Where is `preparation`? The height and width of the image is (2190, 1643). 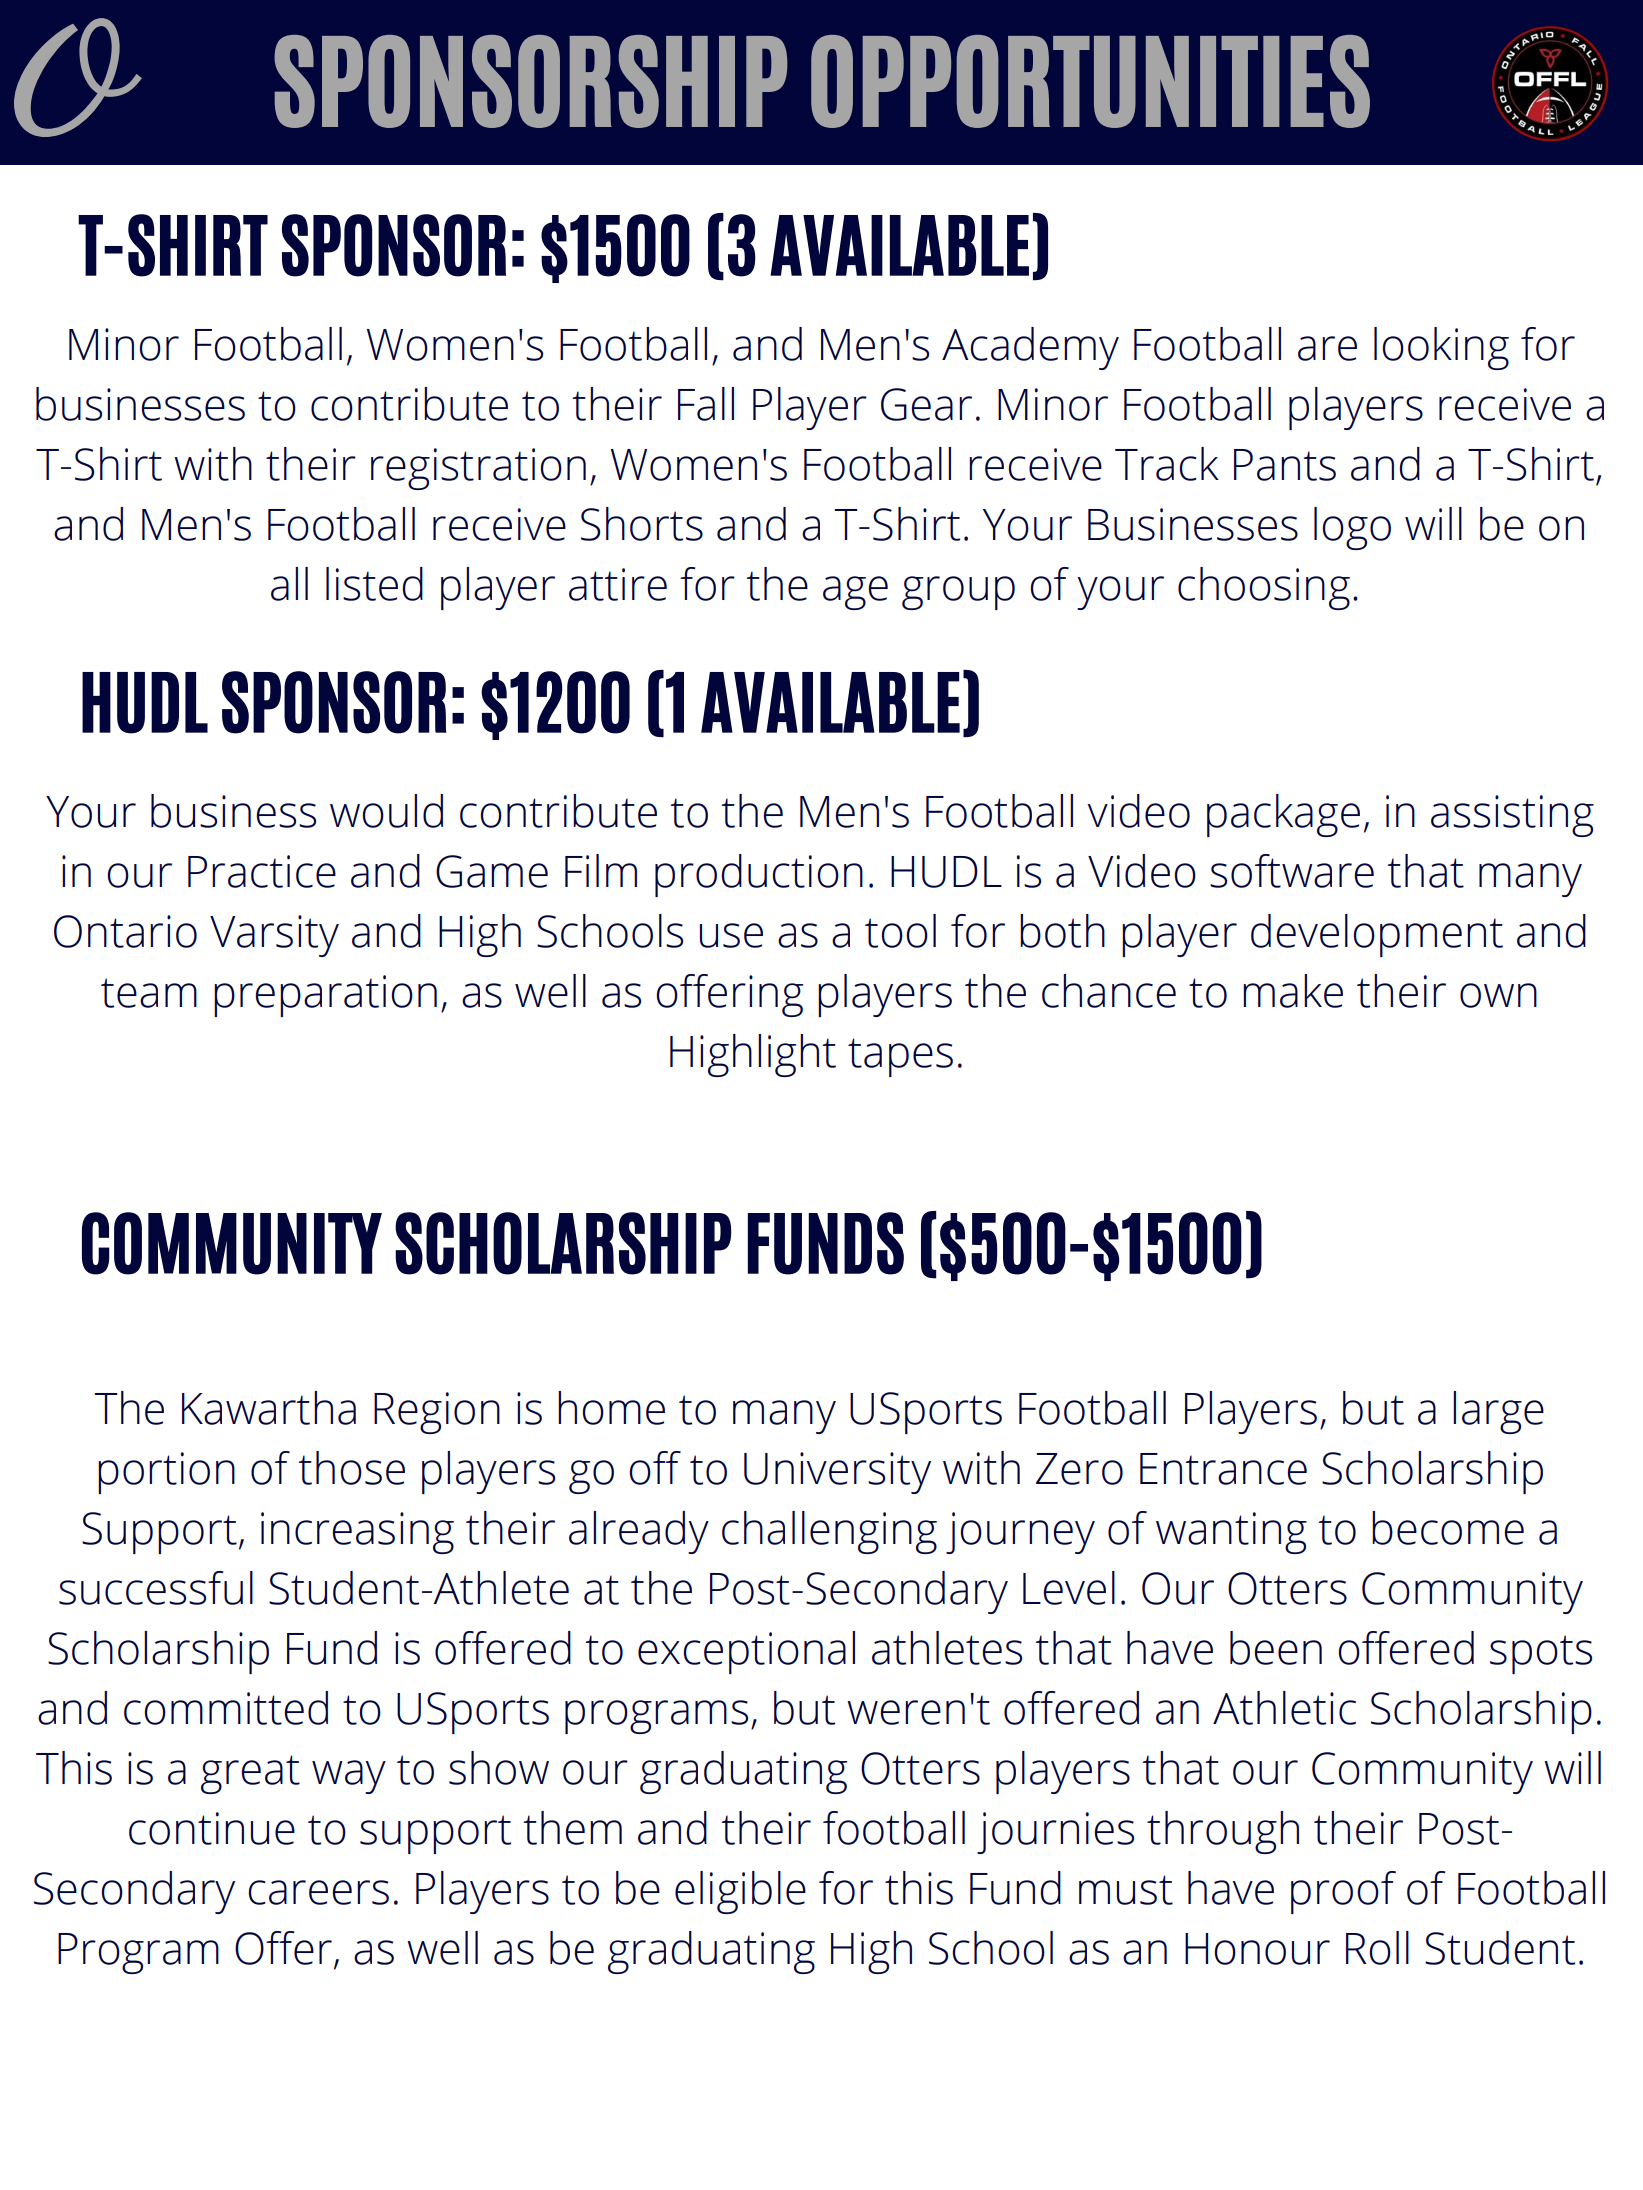 preparation is located at coordinates (325, 996).
